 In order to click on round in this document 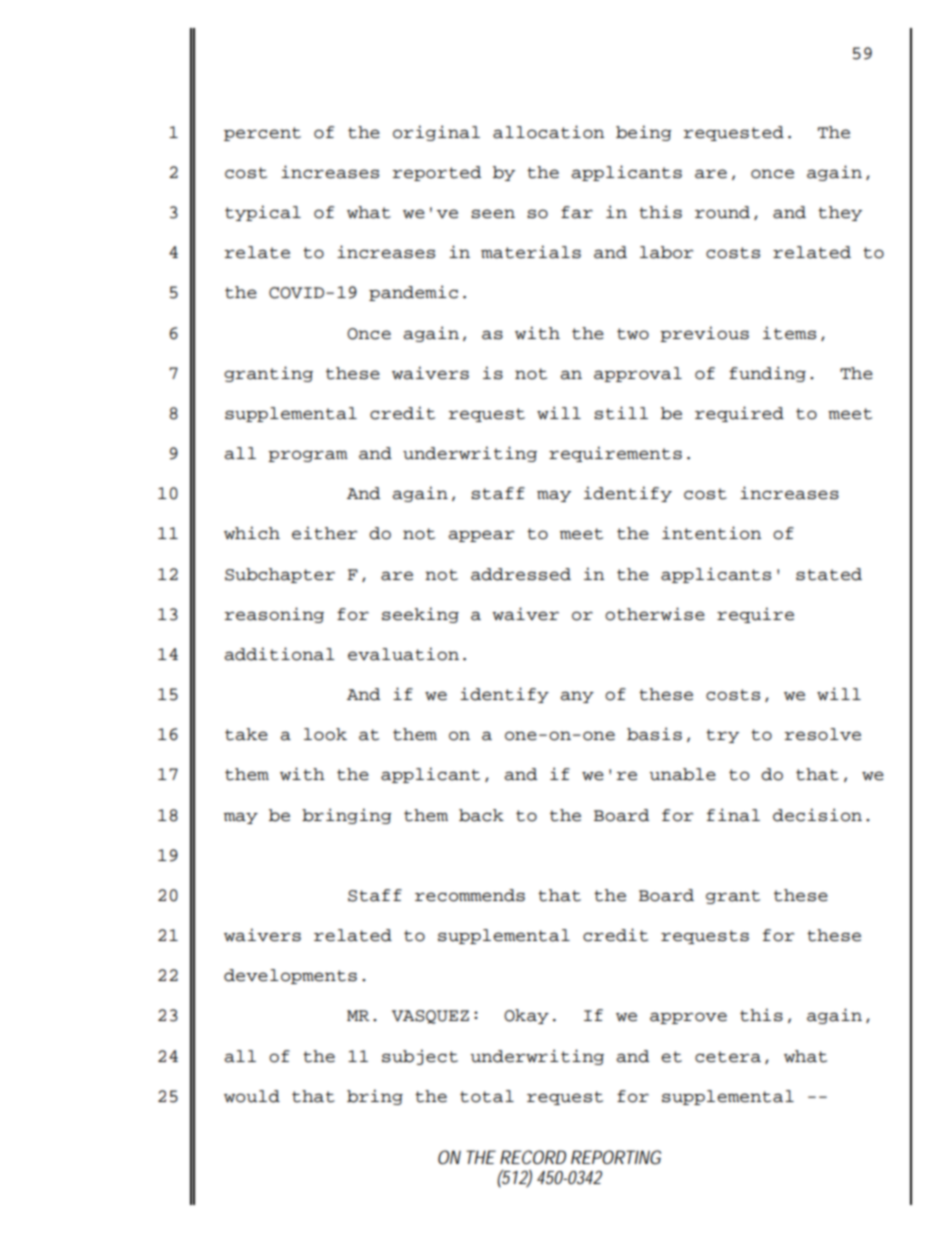, I will do `click(722, 212)`.
